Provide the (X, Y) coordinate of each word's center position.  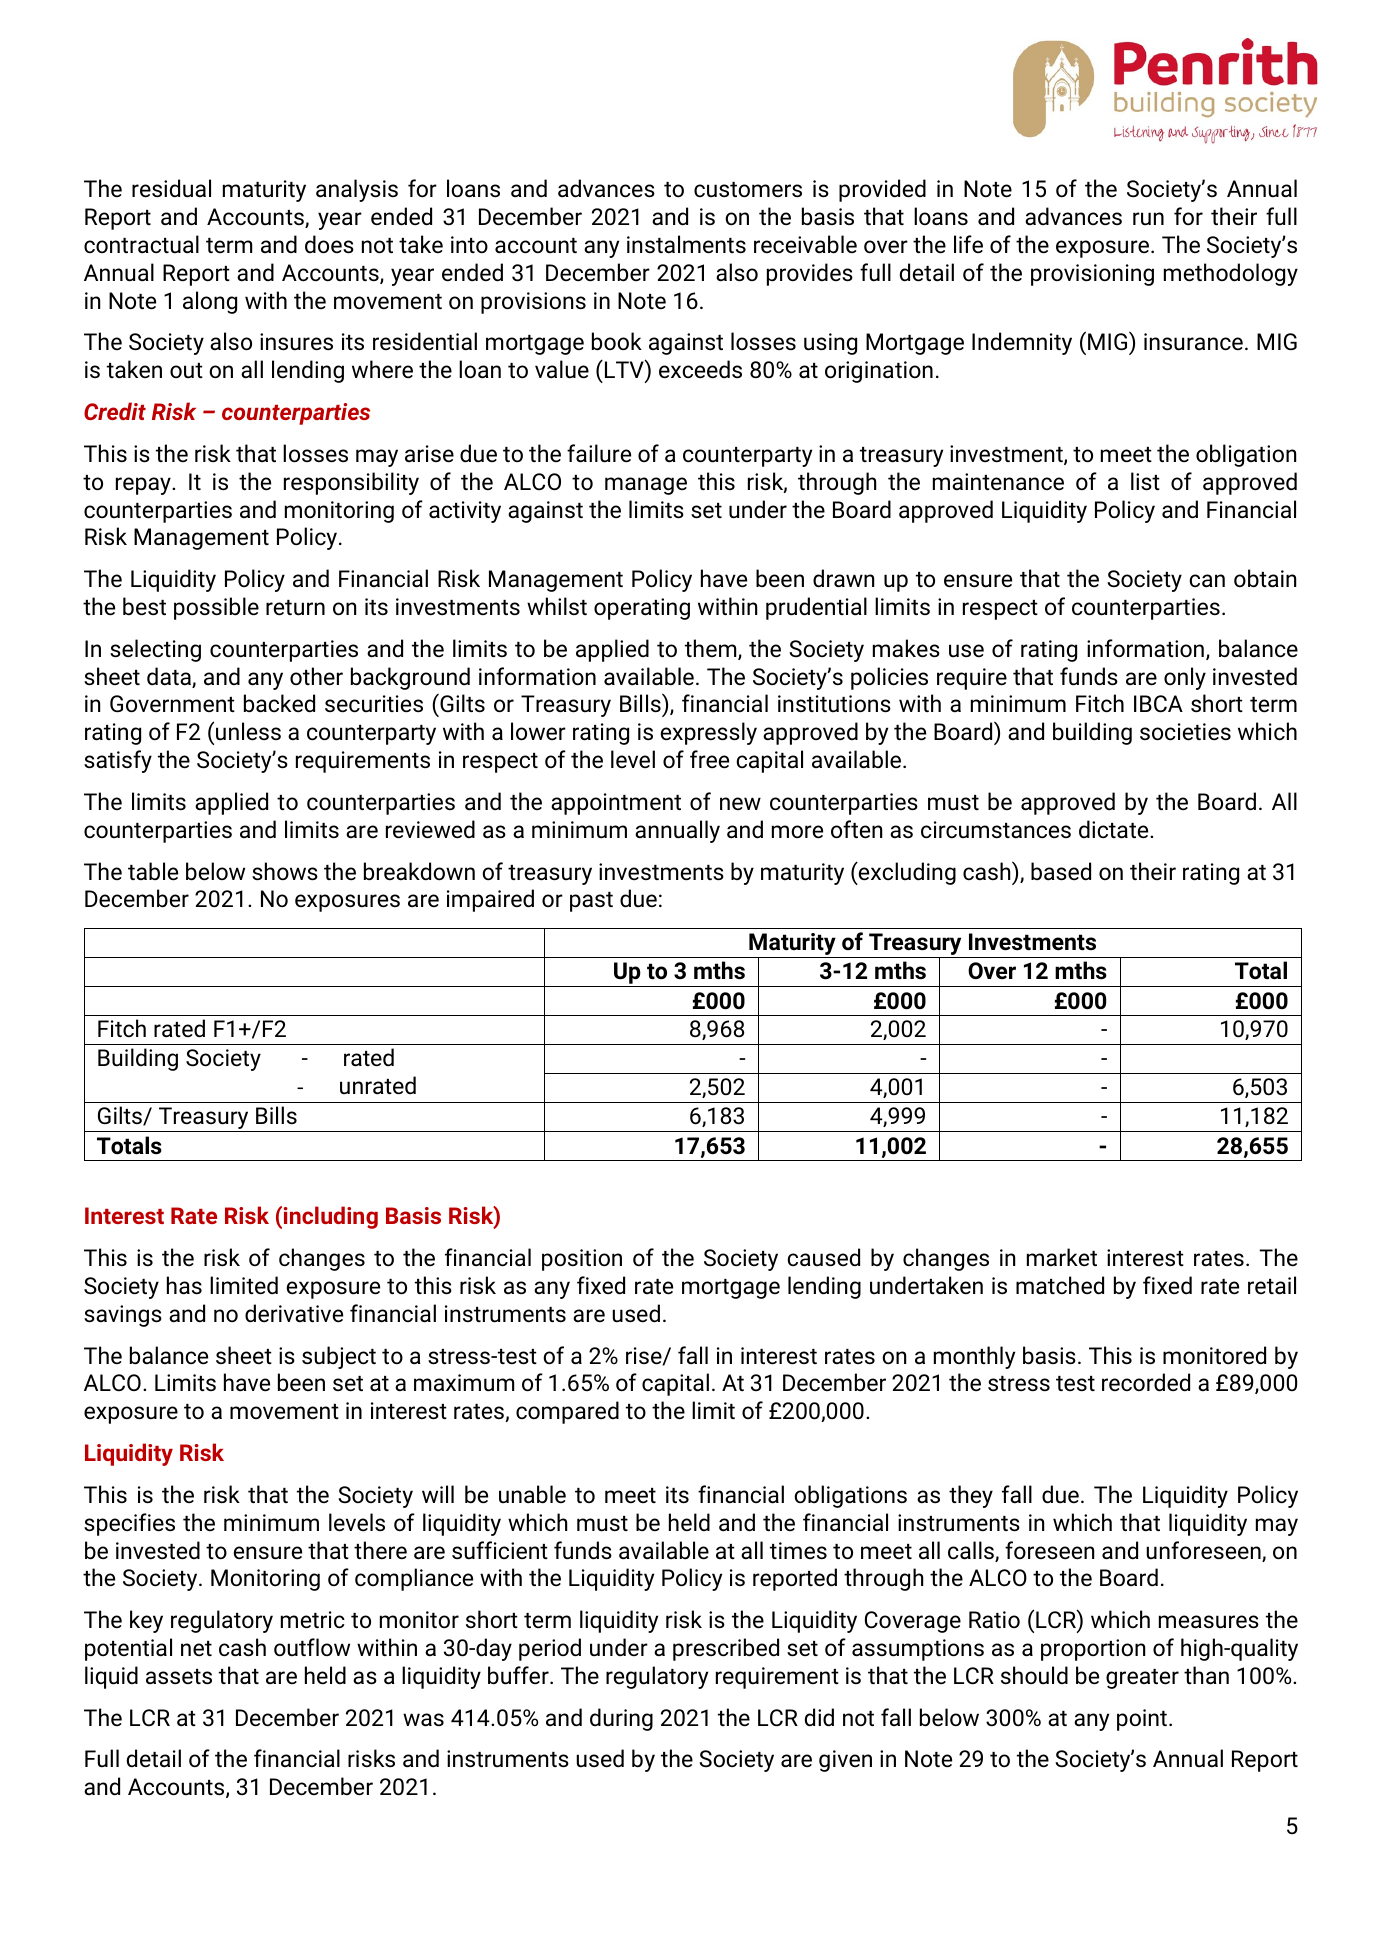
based (1061, 871)
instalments (686, 244)
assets (179, 1676)
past (591, 902)
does (329, 244)
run (1148, 218)
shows (285, 871)
